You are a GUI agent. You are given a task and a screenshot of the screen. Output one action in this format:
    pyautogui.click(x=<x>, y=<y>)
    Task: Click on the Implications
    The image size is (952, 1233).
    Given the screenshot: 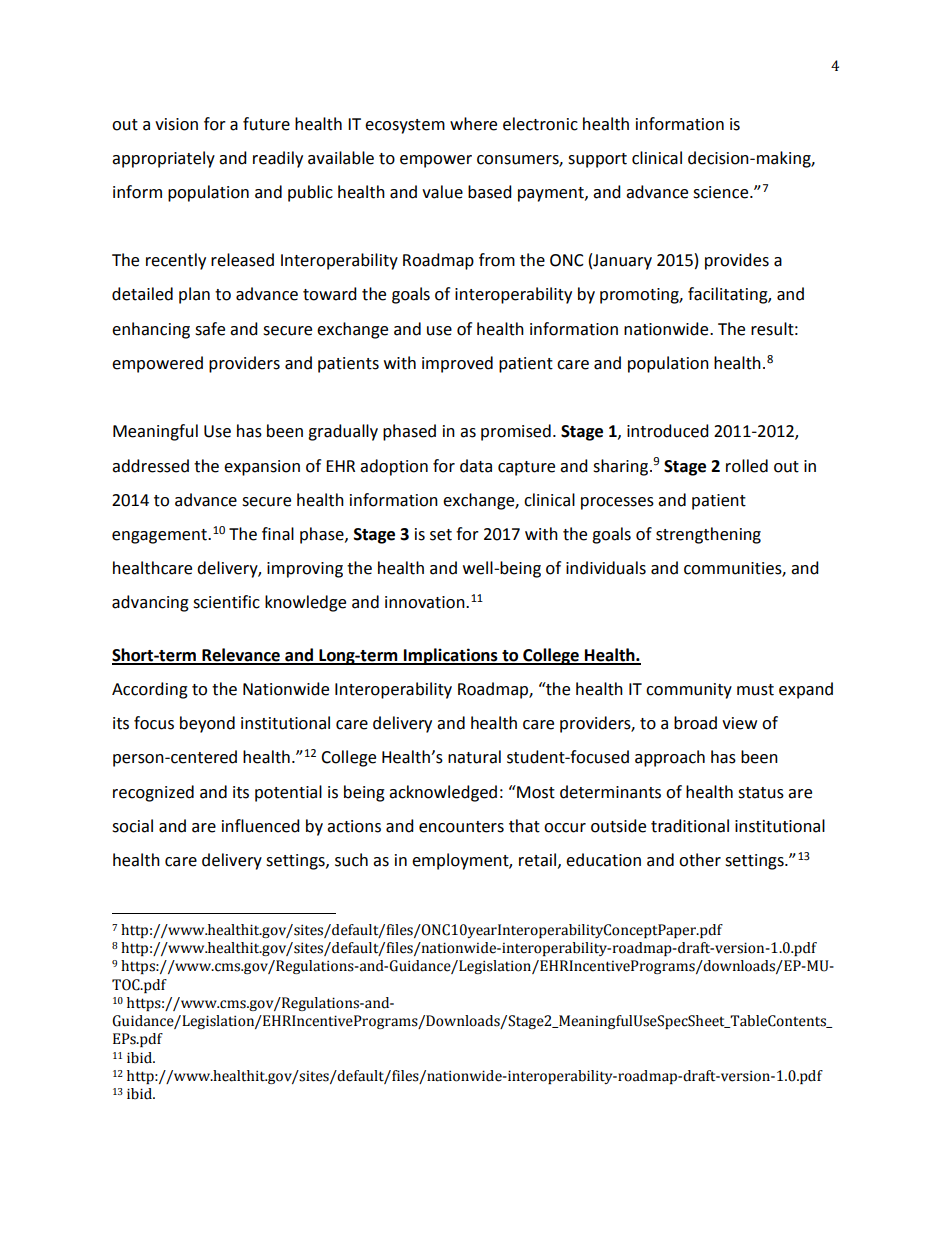 What is the action you would take?
    pyautogui.click(x=451, y=656)
